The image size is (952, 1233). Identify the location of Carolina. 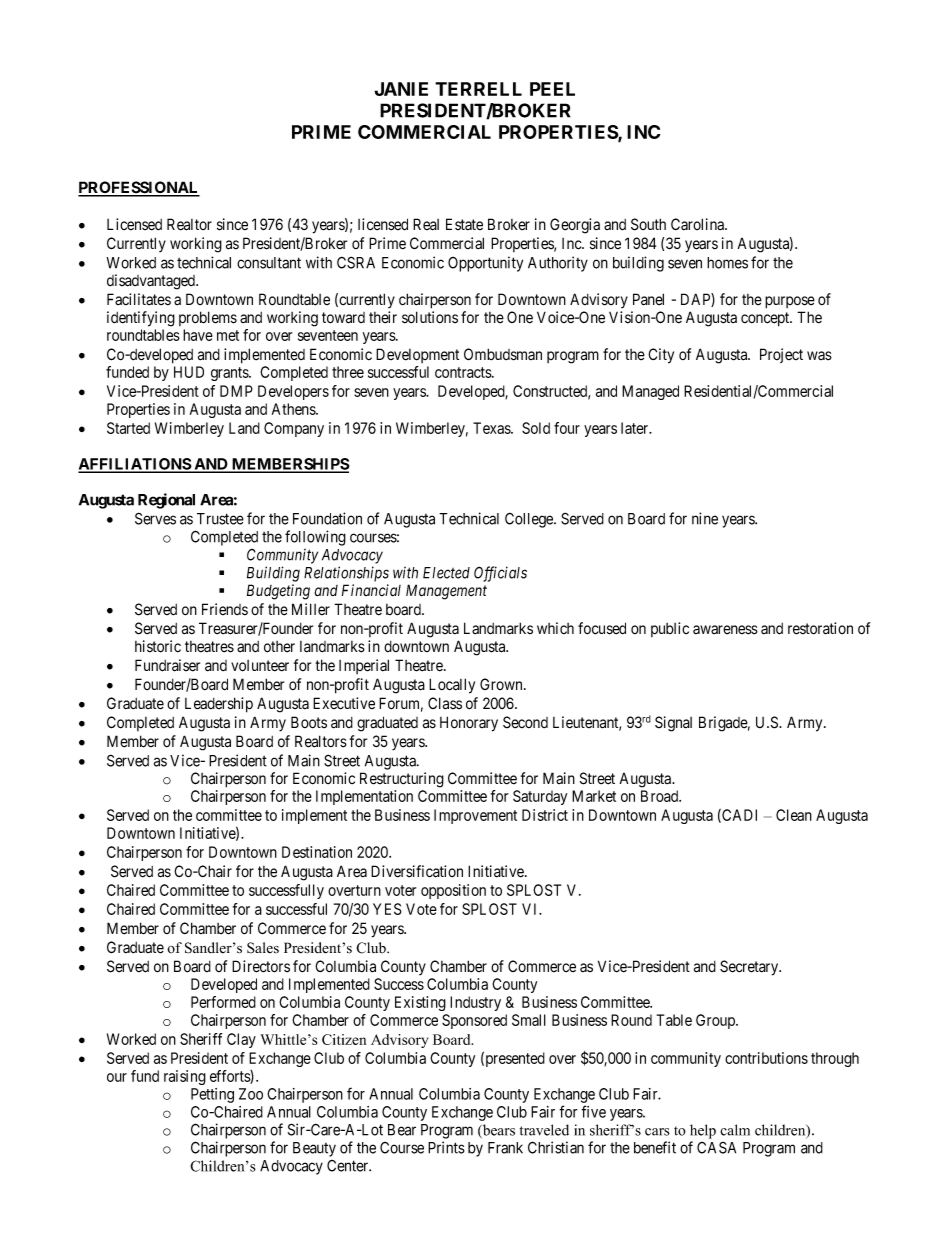
(698, 224).
